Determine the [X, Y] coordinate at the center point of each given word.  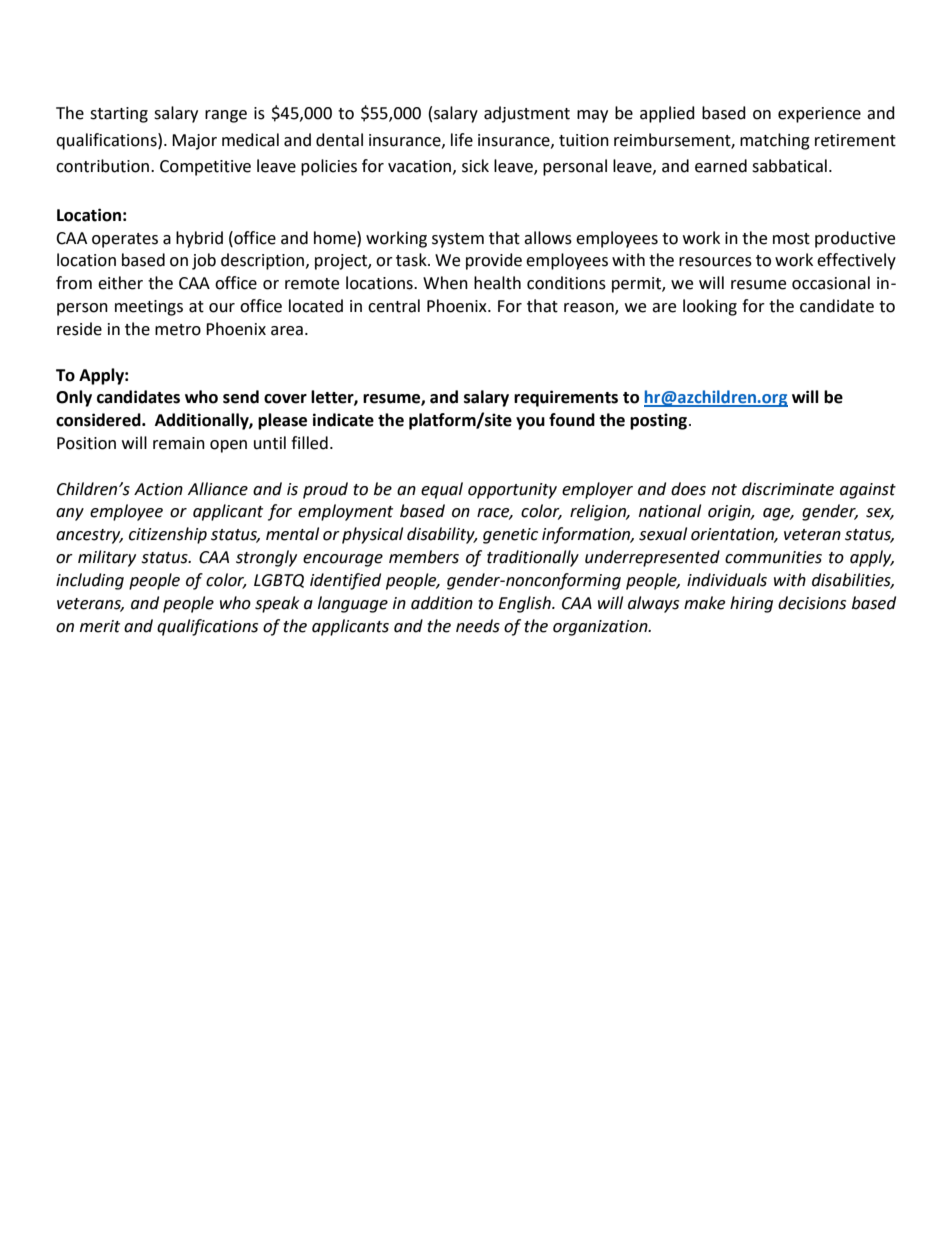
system [458, 240]
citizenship [168, 535]
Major [194, 142]
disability [442, 535]
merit [100, 626]
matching [775, 141]
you [530, 423]
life [462, 140]
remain [179, 443]
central [394, 306]
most [791, 239]
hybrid [199, 239]
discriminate [788, 489]
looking [710, 307]
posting [658, 421]
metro [178, 330]
